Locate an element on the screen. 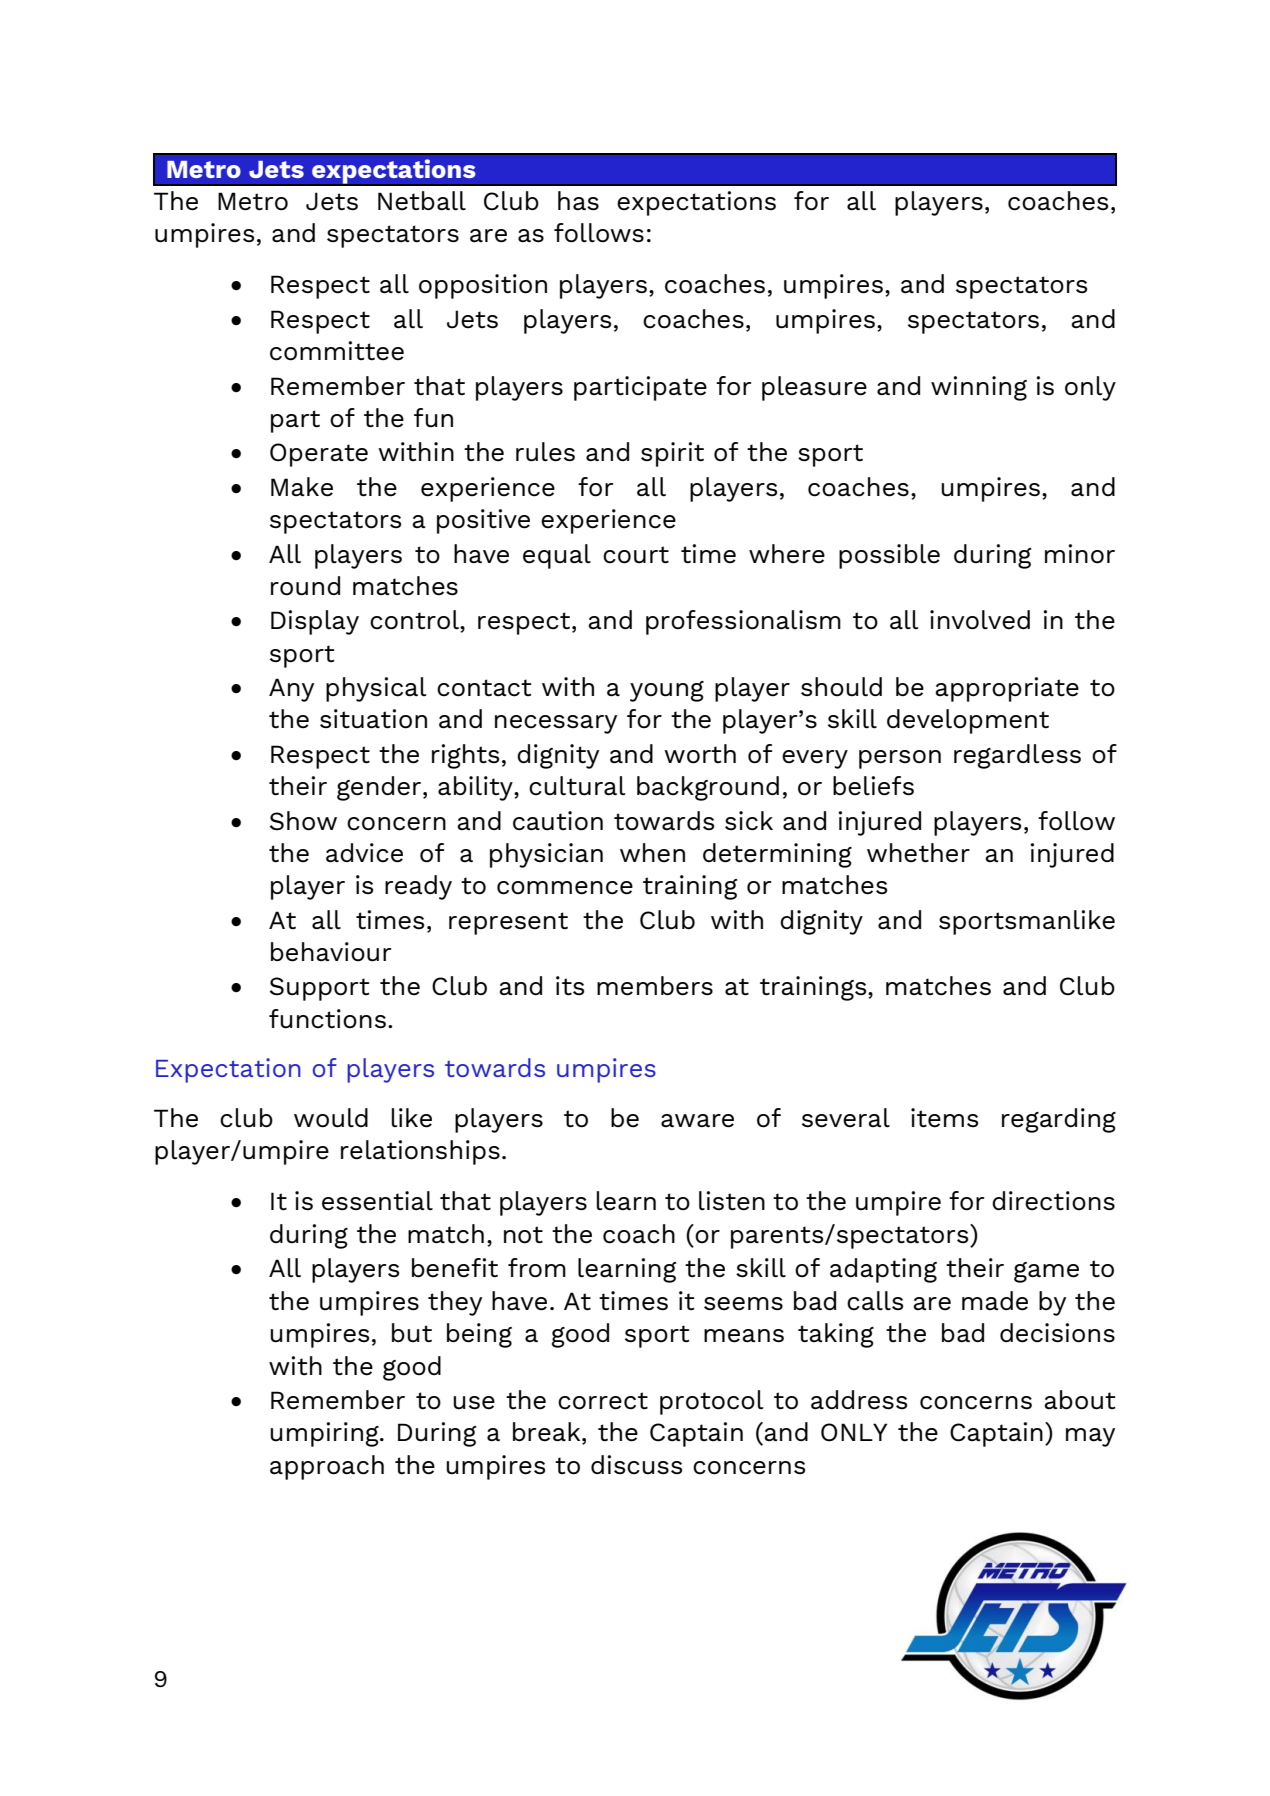 This screenshot has width=1270, height=1796. functions is located at coordinates (327, 1019).
